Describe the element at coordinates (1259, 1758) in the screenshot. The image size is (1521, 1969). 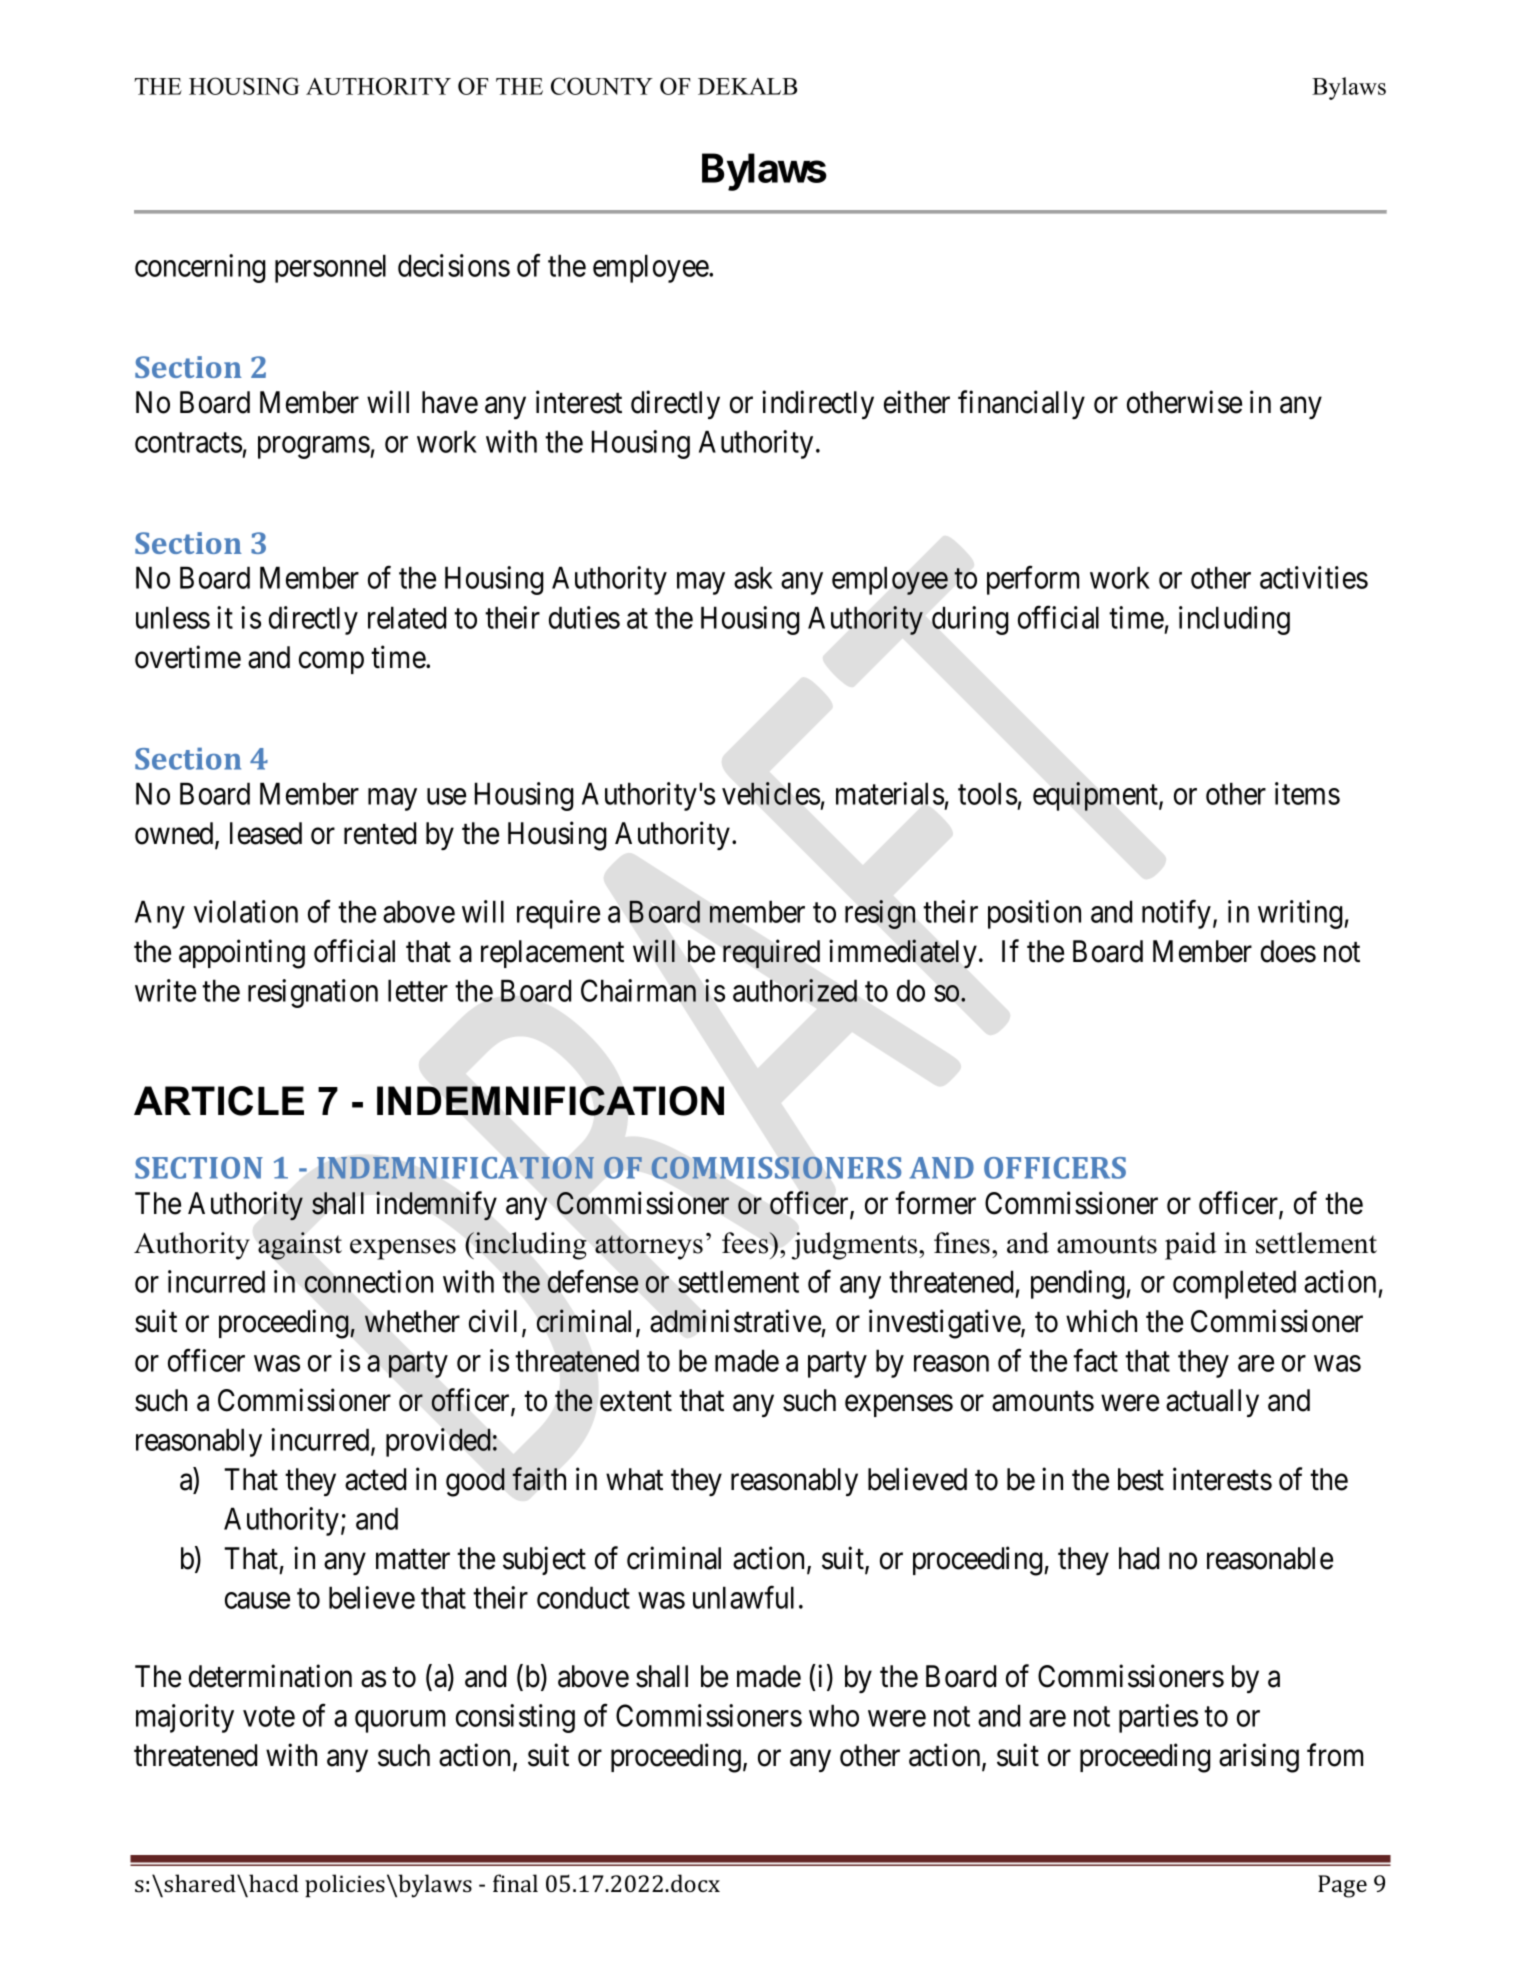
I see `arising` at that location.
